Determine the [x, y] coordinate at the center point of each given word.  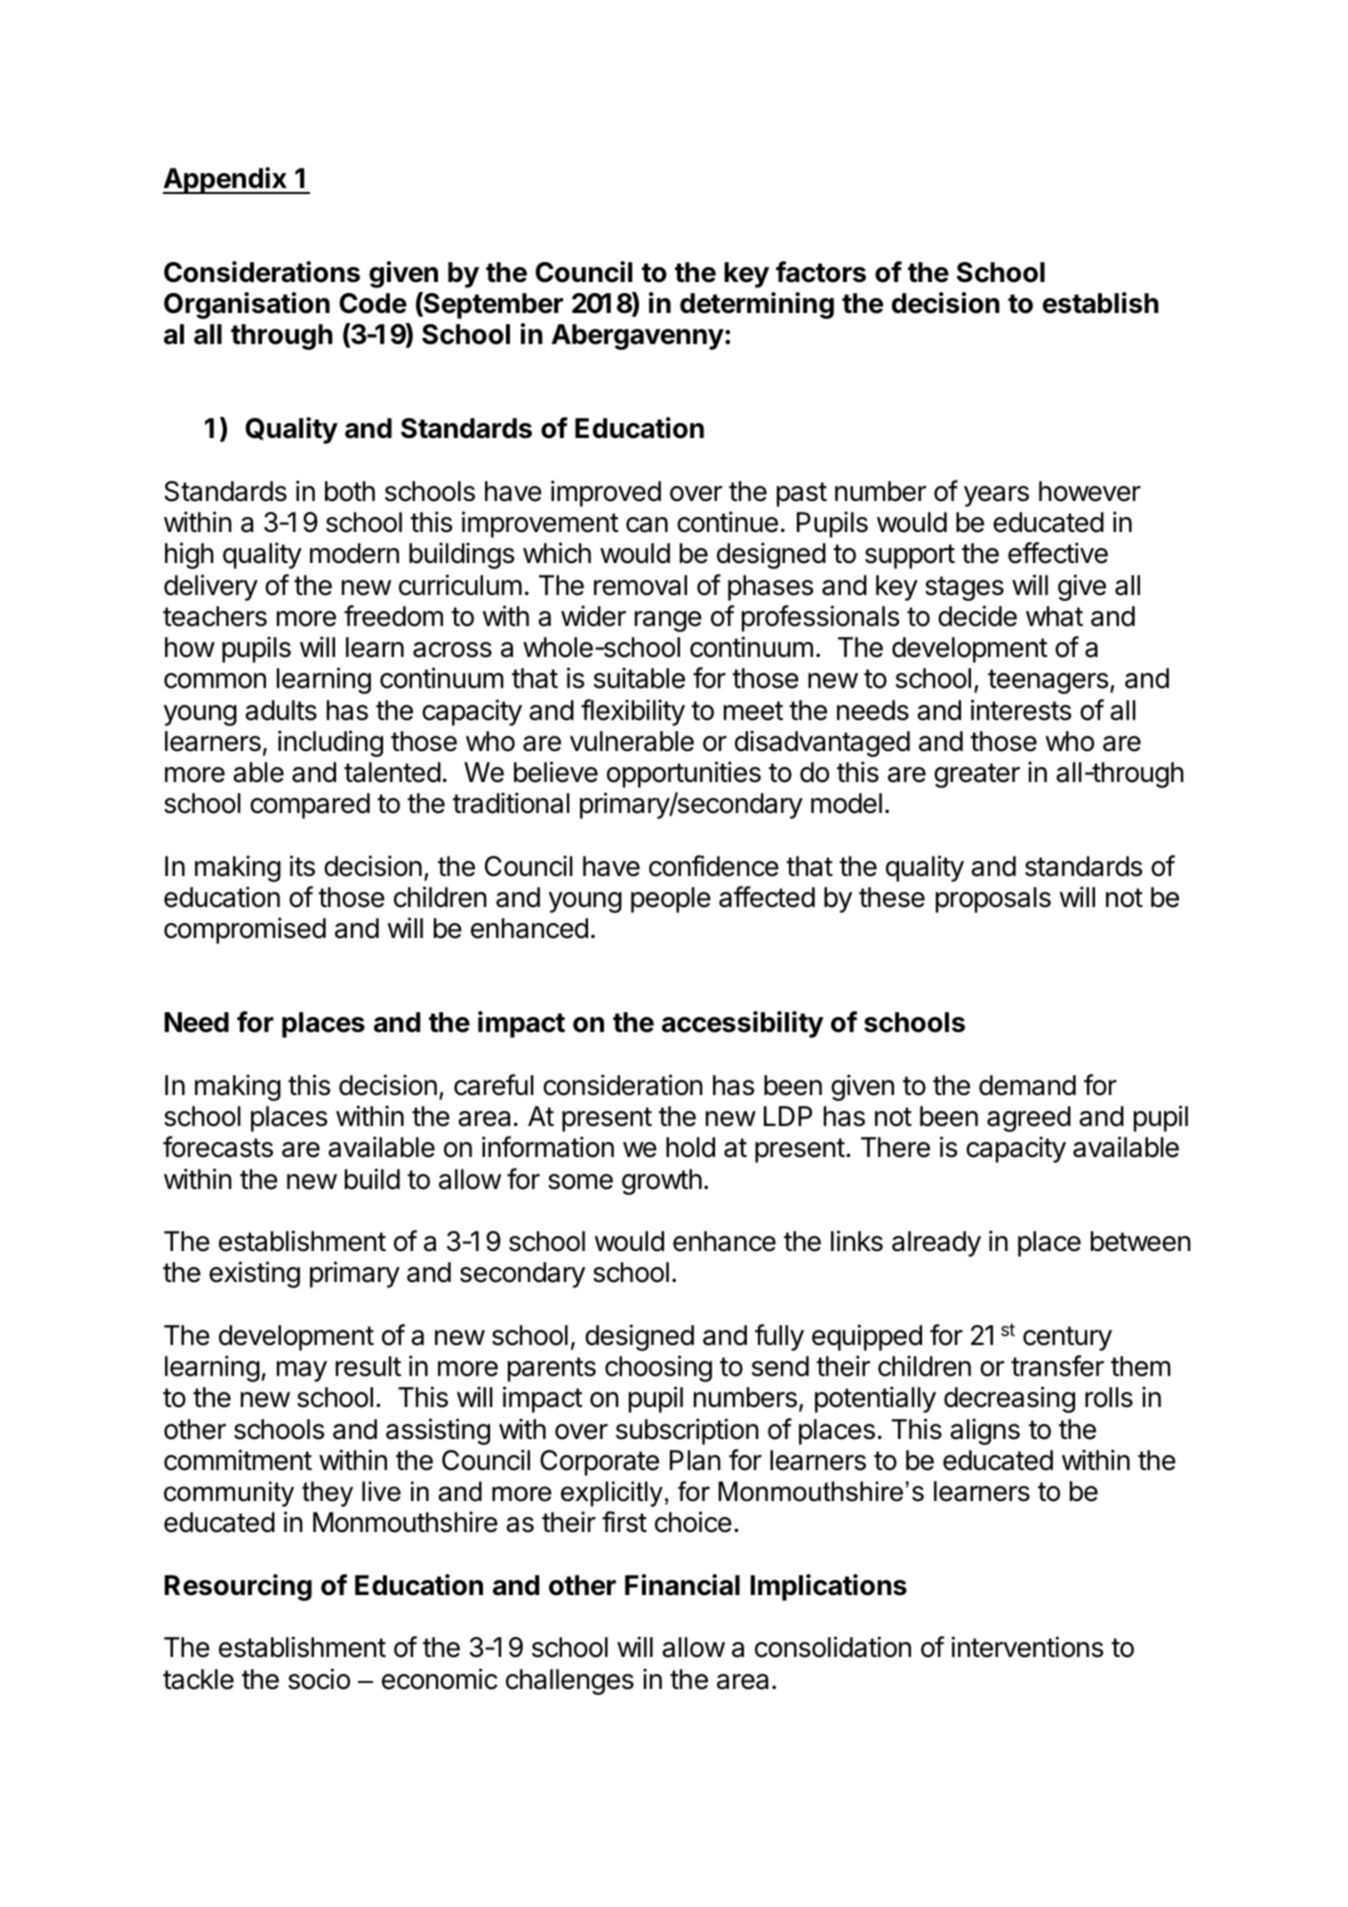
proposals [993, 900]
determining [757, 305]
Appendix [226, 180]
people [671, 900]
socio [319, 1679]
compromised [245, 930]
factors [821, 272]
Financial [682, 1585]
